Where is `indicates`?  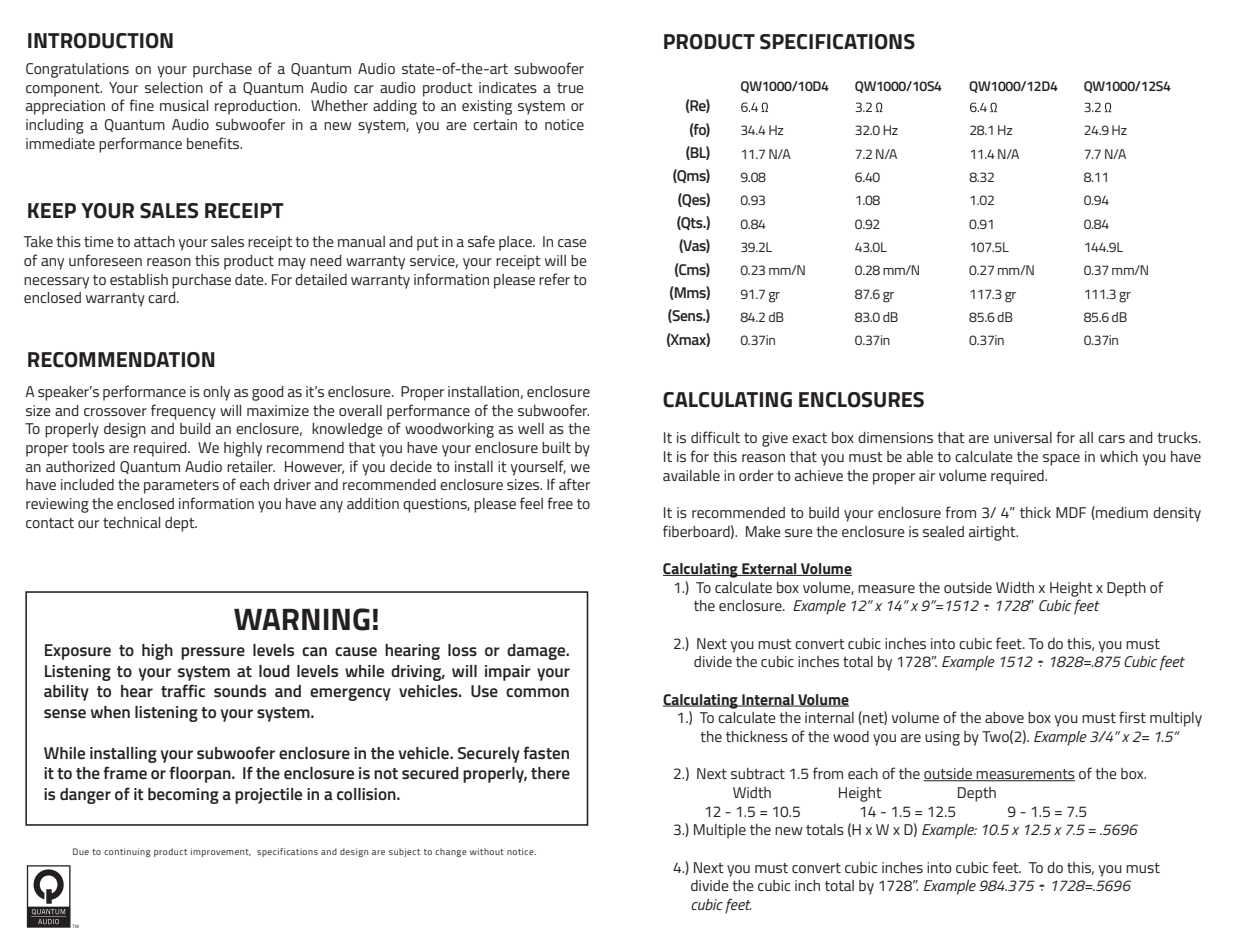
indicates is located at coordinates (508, 87).
